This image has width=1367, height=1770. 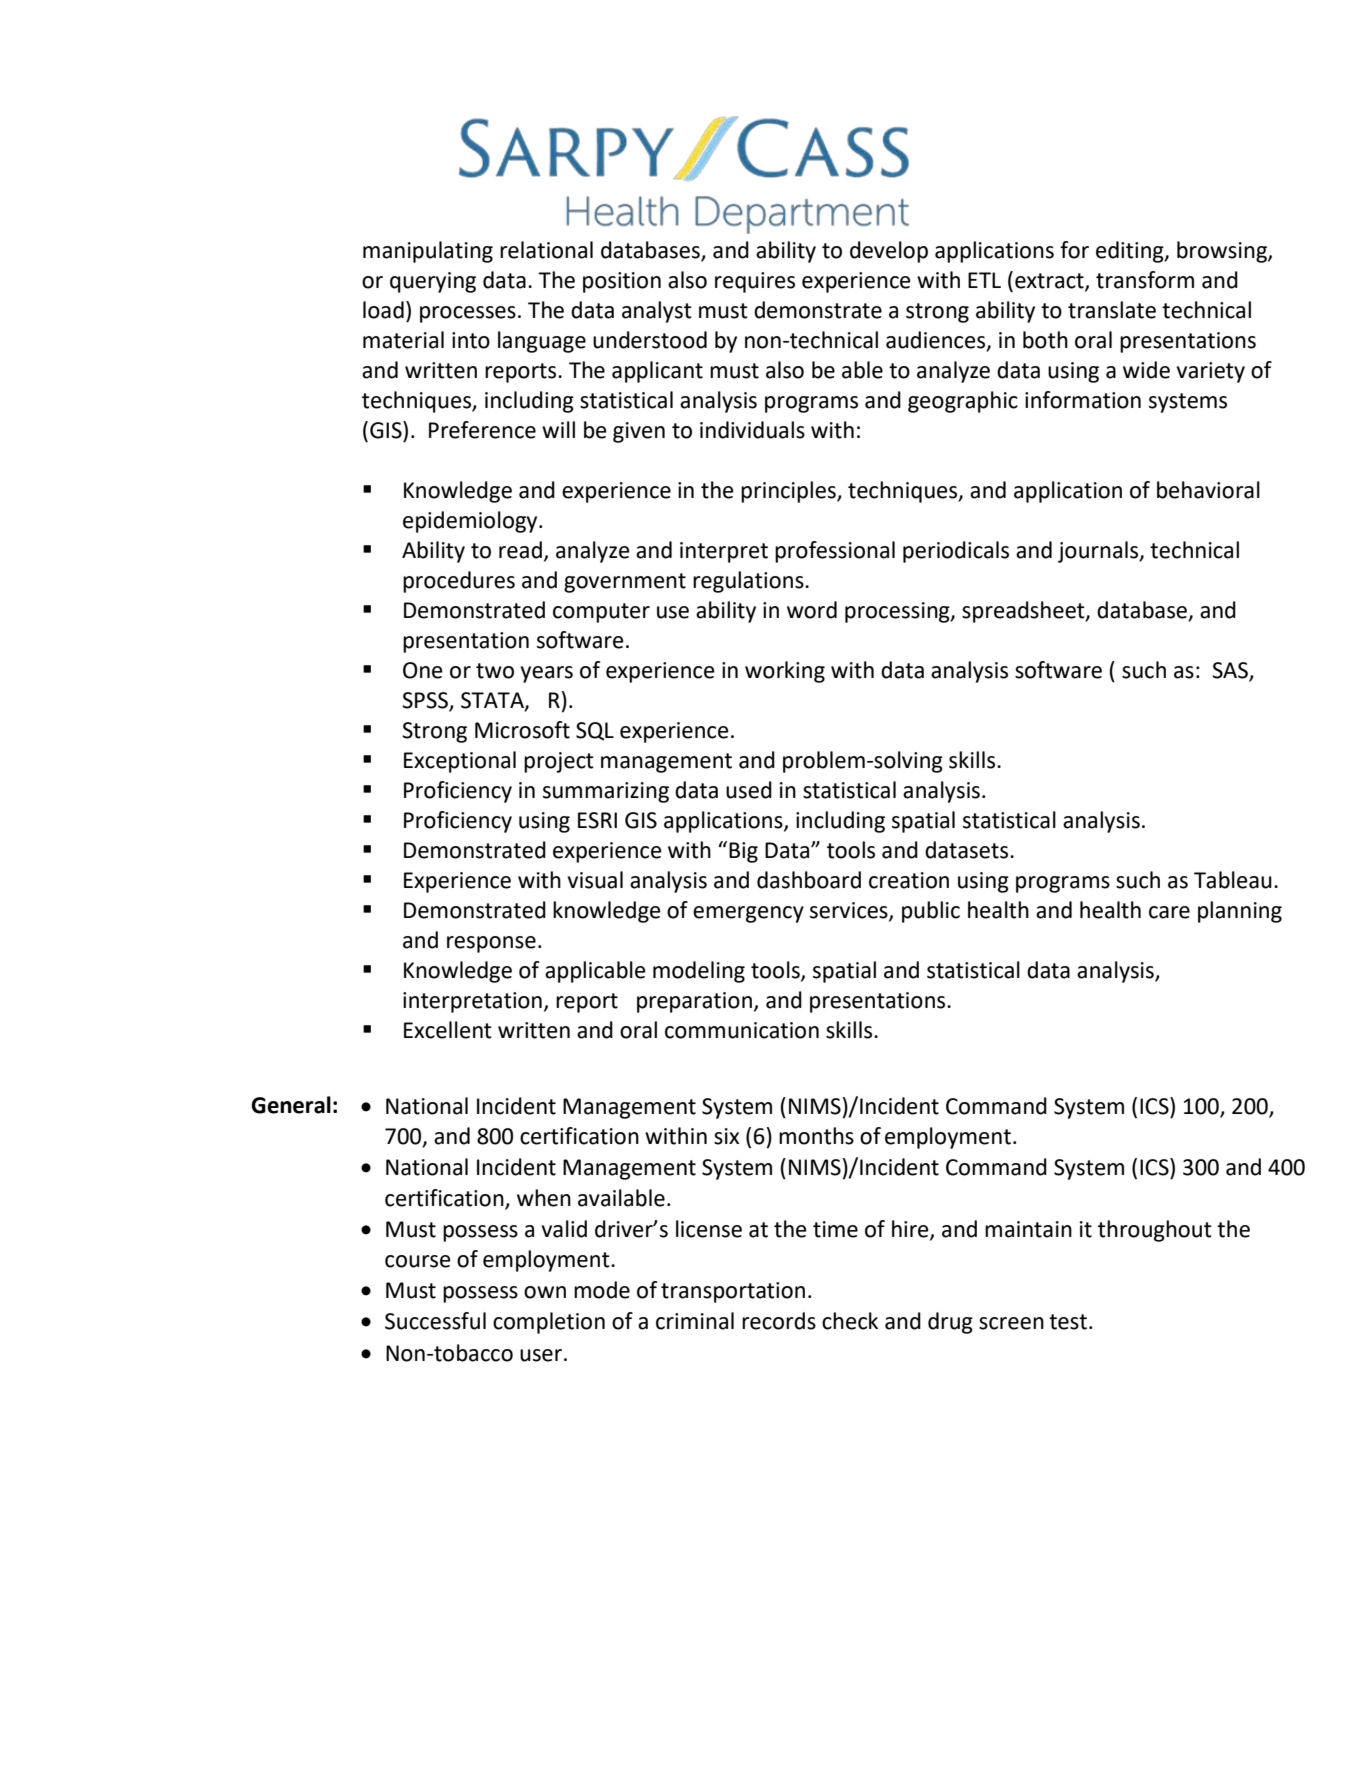 I want to click on requires, so click(x=755, y=282).
